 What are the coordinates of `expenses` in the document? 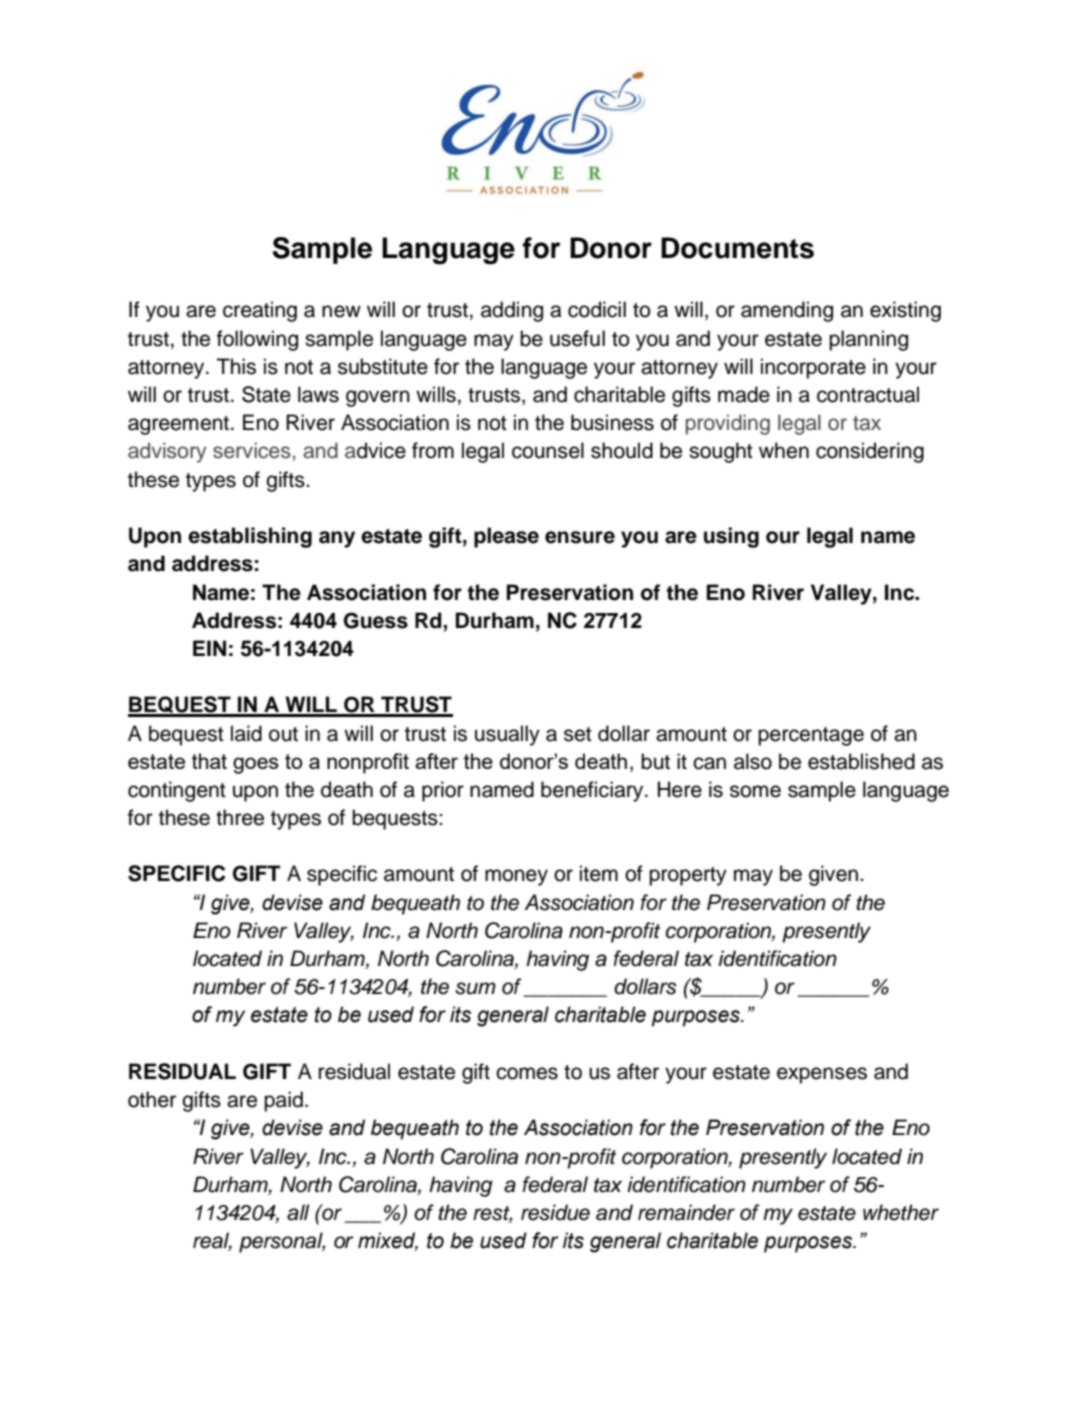 It's located at (822, 1075).
